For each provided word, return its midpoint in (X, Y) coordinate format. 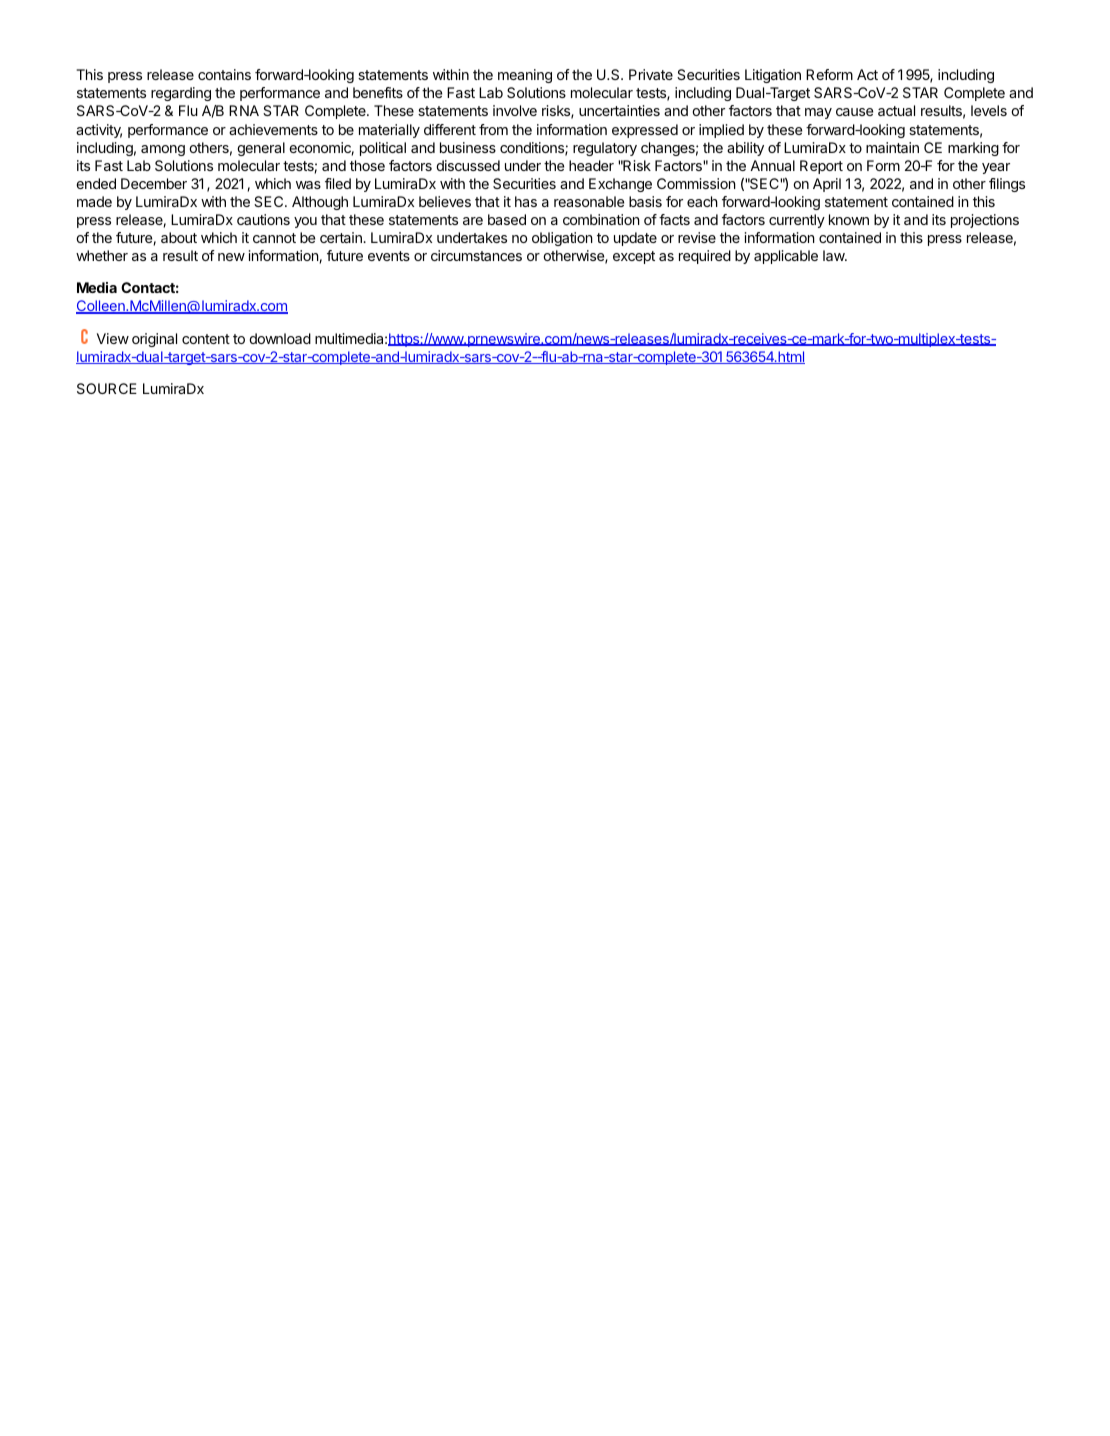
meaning (525, 76)
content (206, 339)
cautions (263, 219)
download (280, 338)
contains (224, 74)
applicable (786, 257)
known (849, 219)
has (526, 201)
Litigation (773, 76)
